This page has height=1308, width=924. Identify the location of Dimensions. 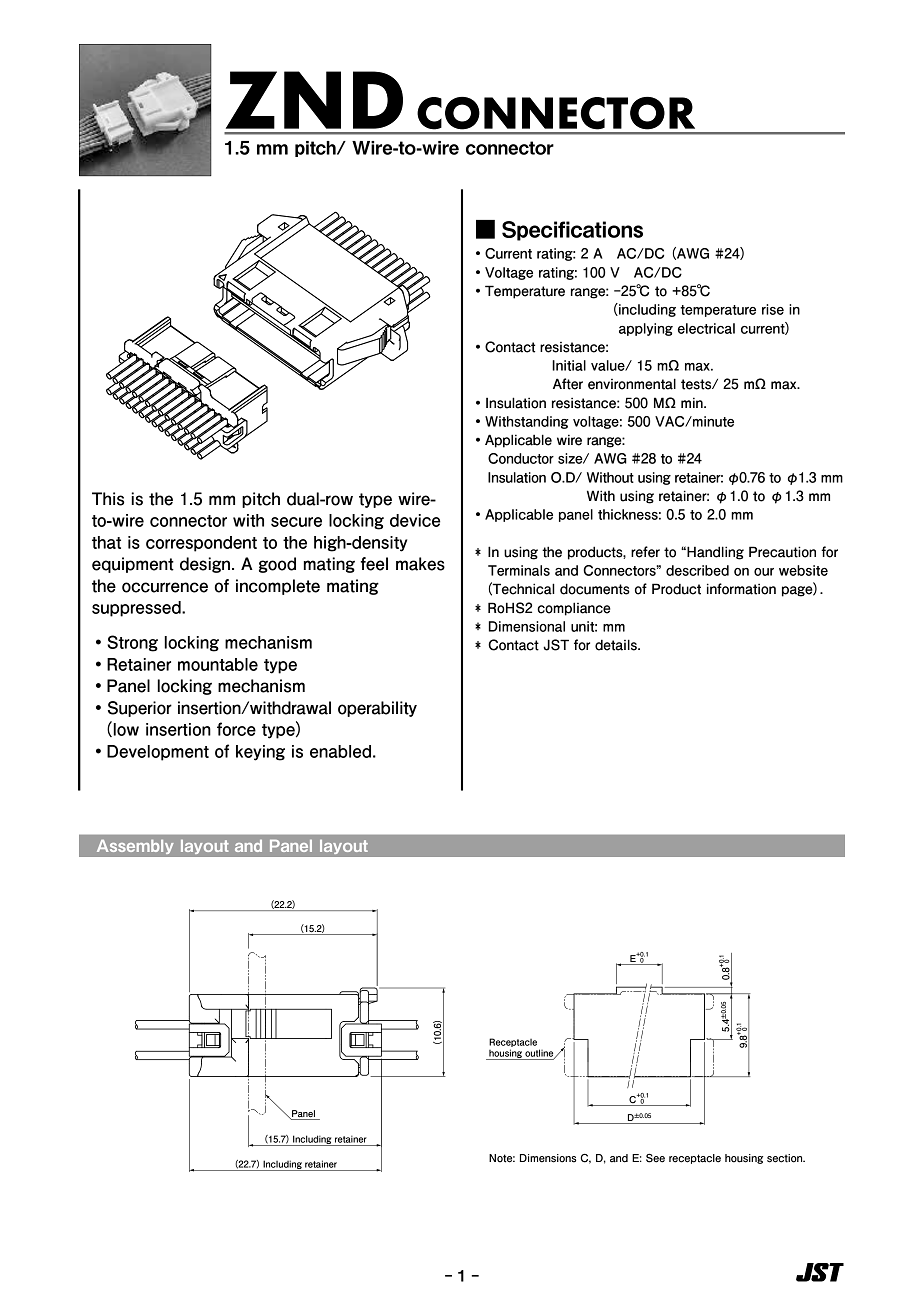
(548, 1158).
